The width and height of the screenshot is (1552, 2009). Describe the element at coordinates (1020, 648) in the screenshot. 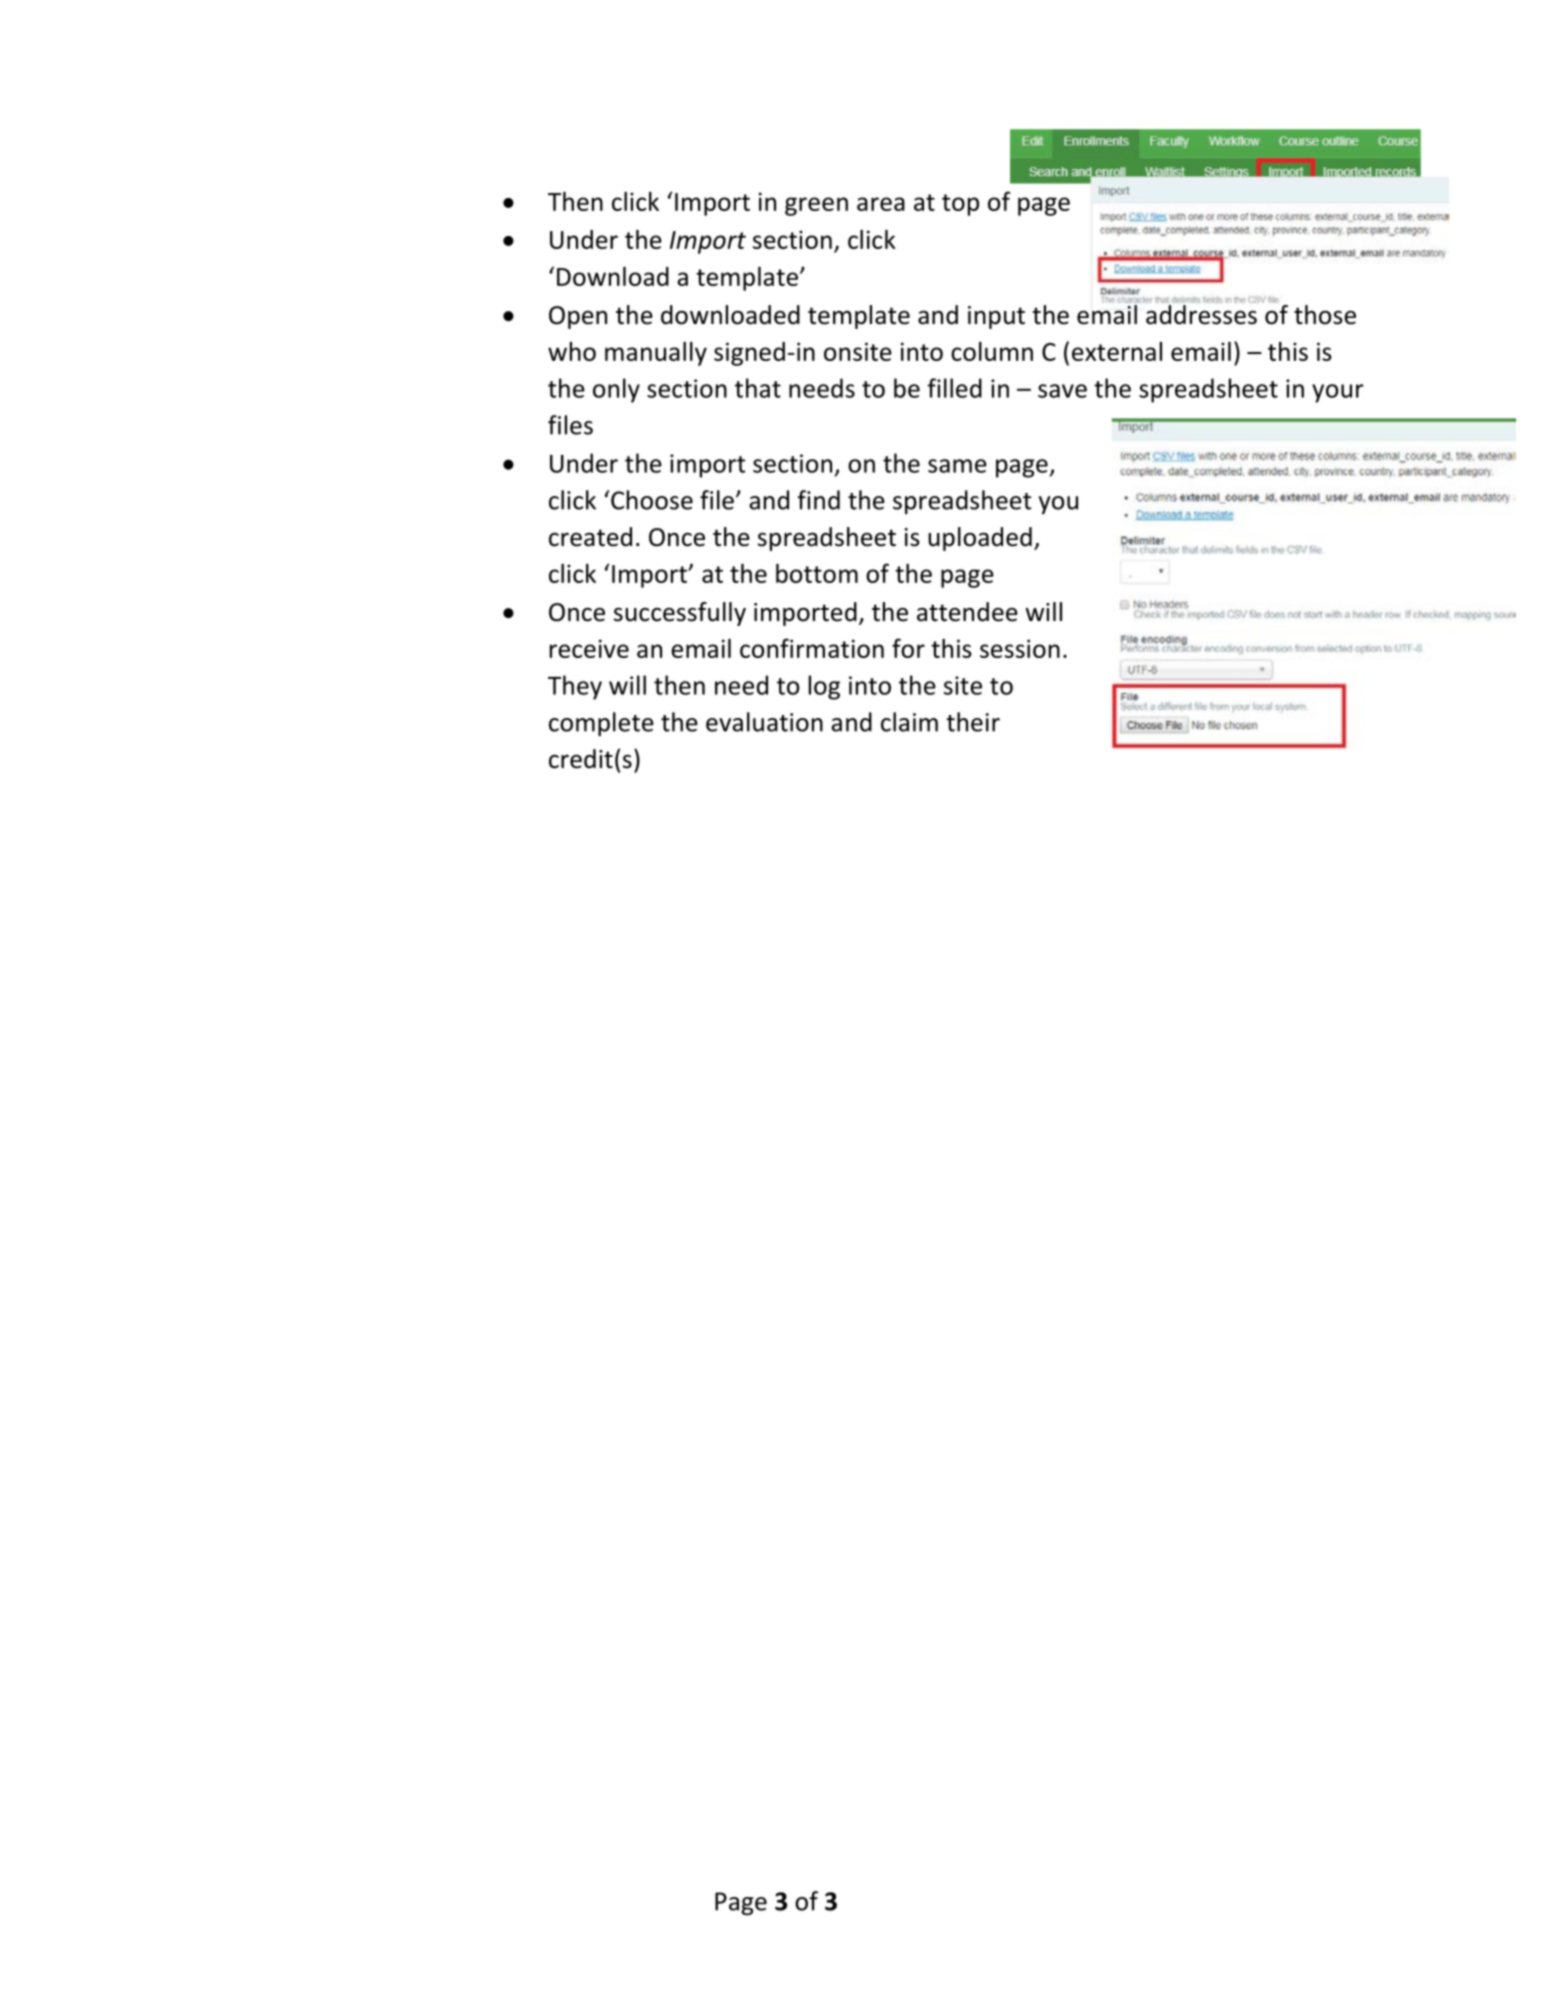

I see `session` at that location.
